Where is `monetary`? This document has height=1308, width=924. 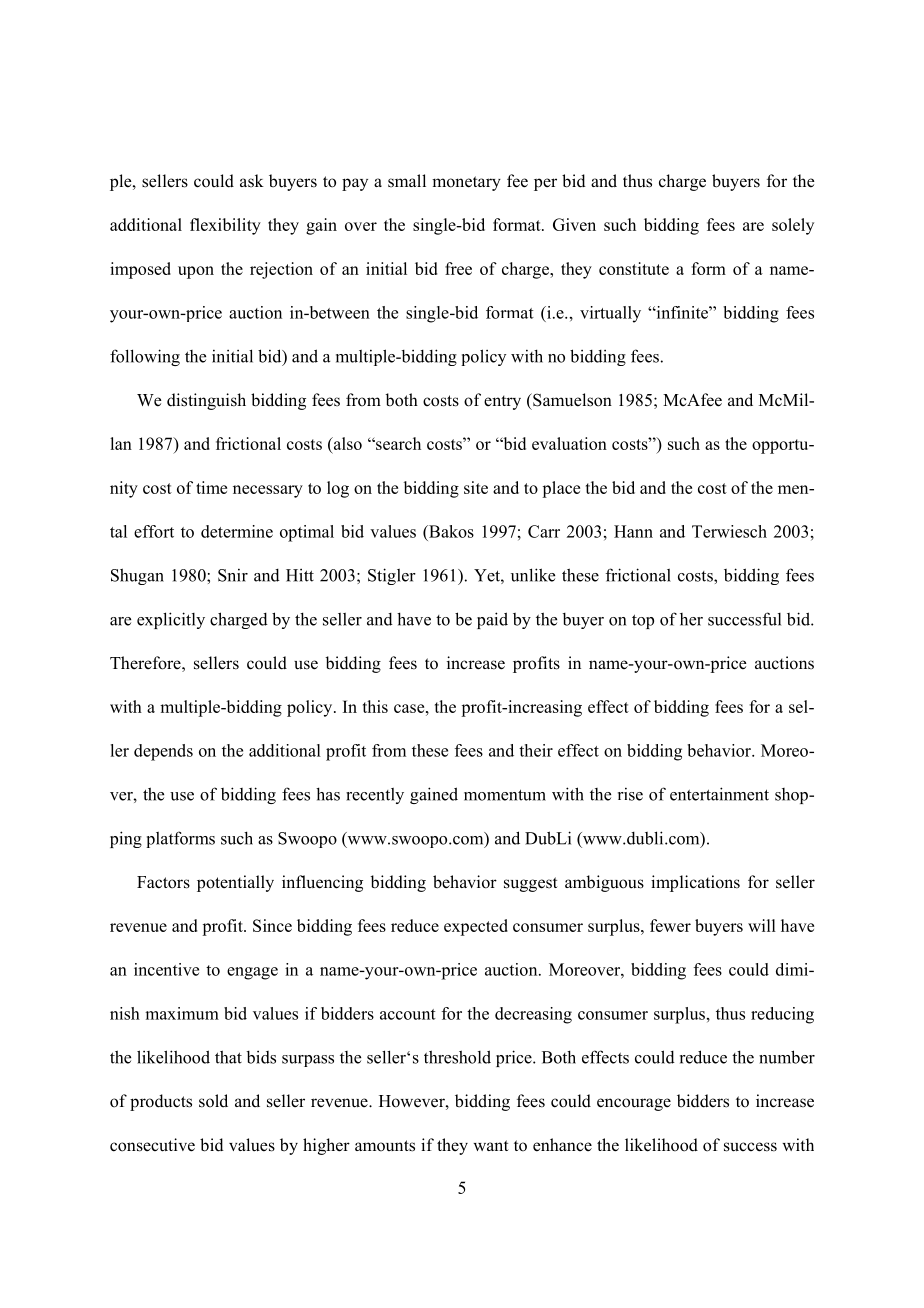 monetary is located at coordinates (466, 183).
